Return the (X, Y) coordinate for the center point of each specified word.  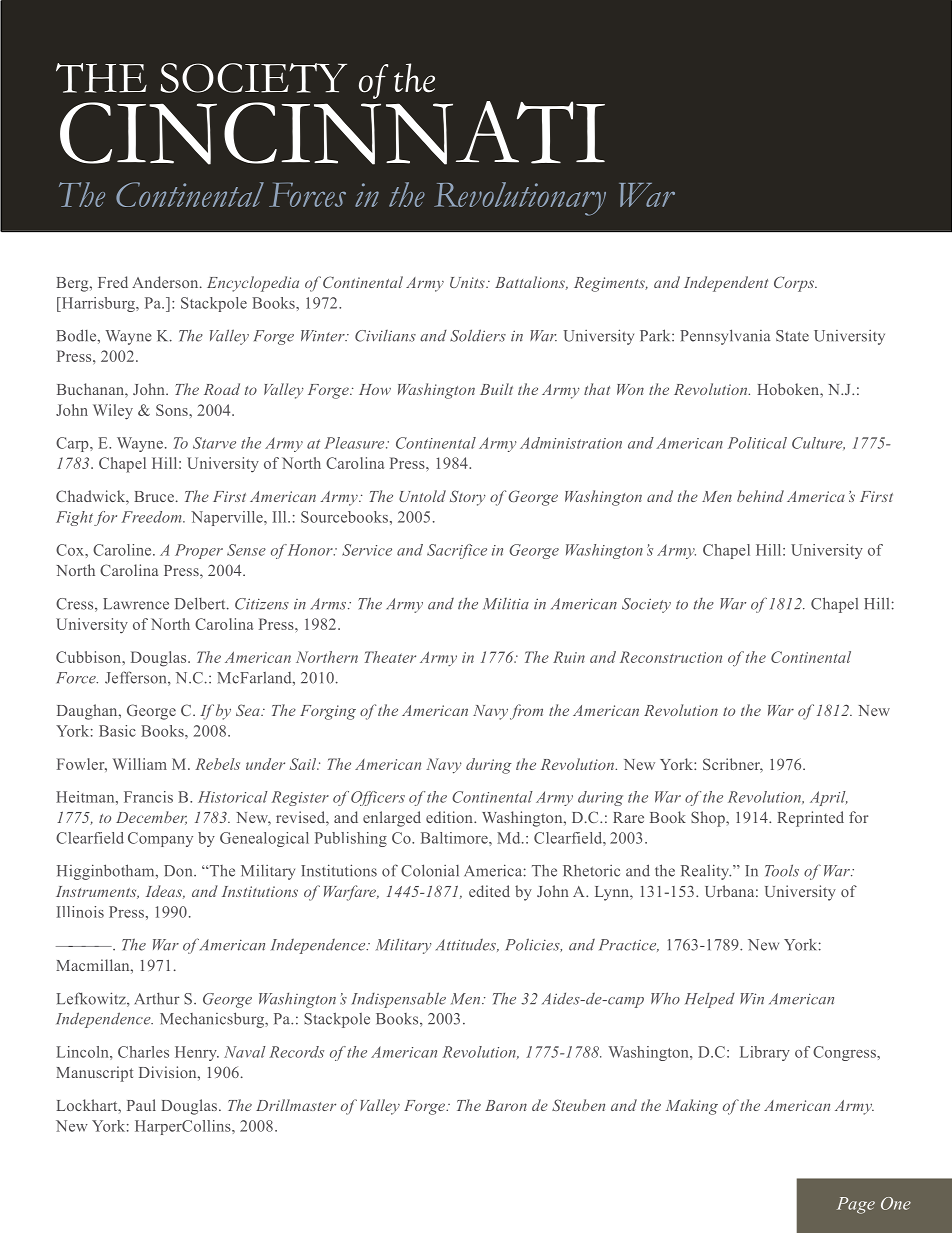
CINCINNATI (332, 133)
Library (765, 1053)
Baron (506, 1105)
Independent (726, 284)
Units (468, 282)
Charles (143, 1052)
